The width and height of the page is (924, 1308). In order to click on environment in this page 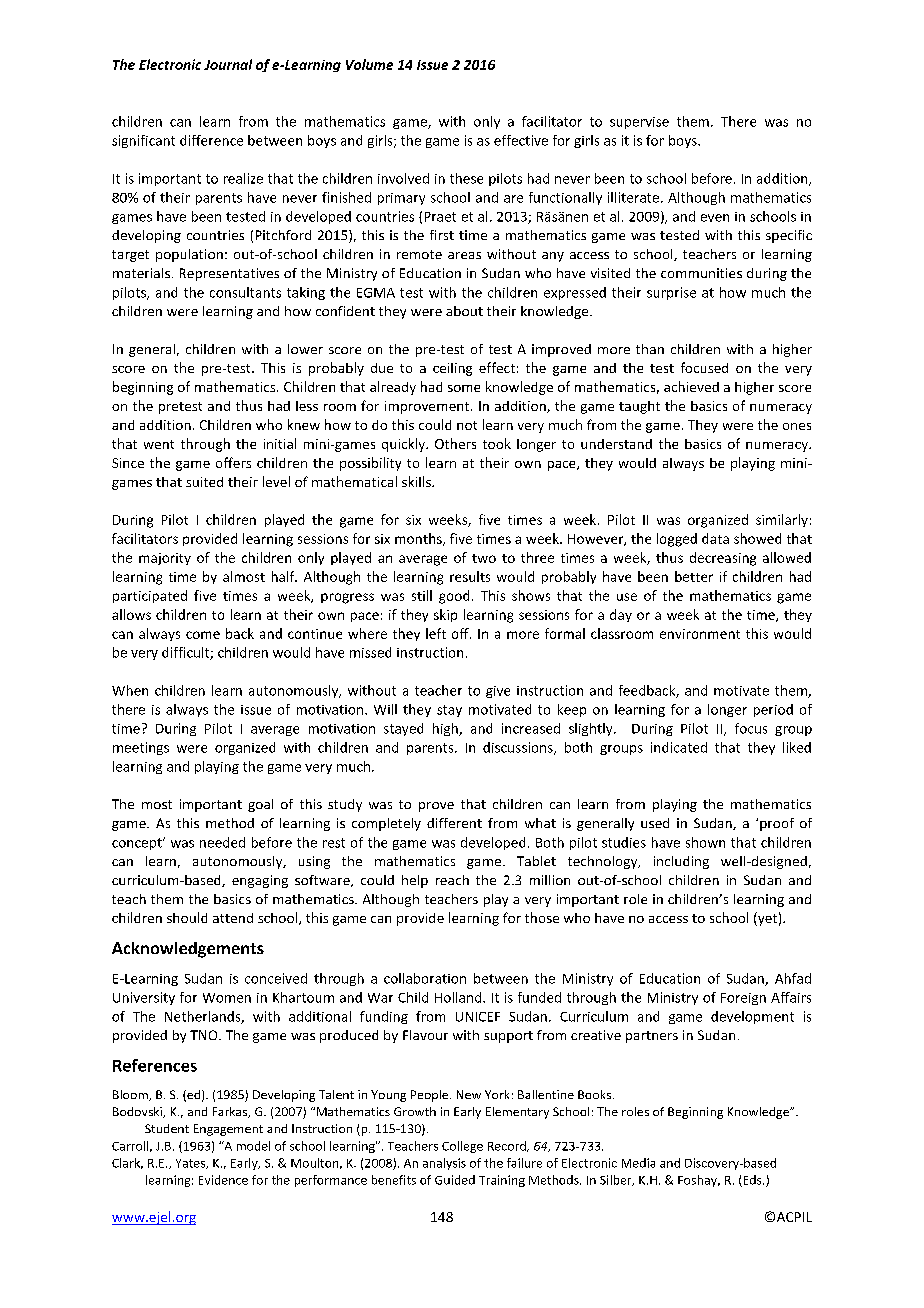, I will do `click(700, 634)`.
